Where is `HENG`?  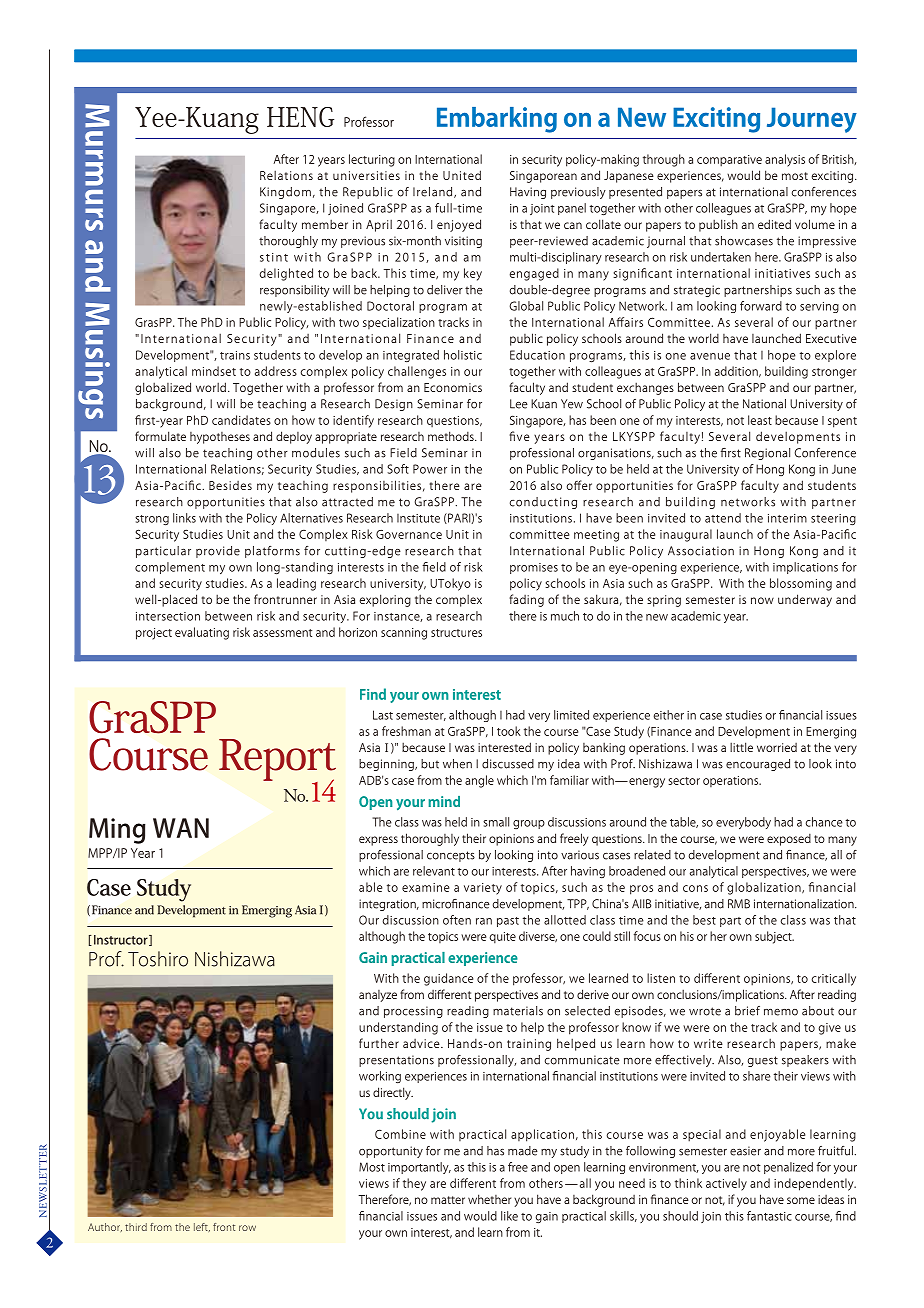
HENG is located at coordinates (300, 117).
